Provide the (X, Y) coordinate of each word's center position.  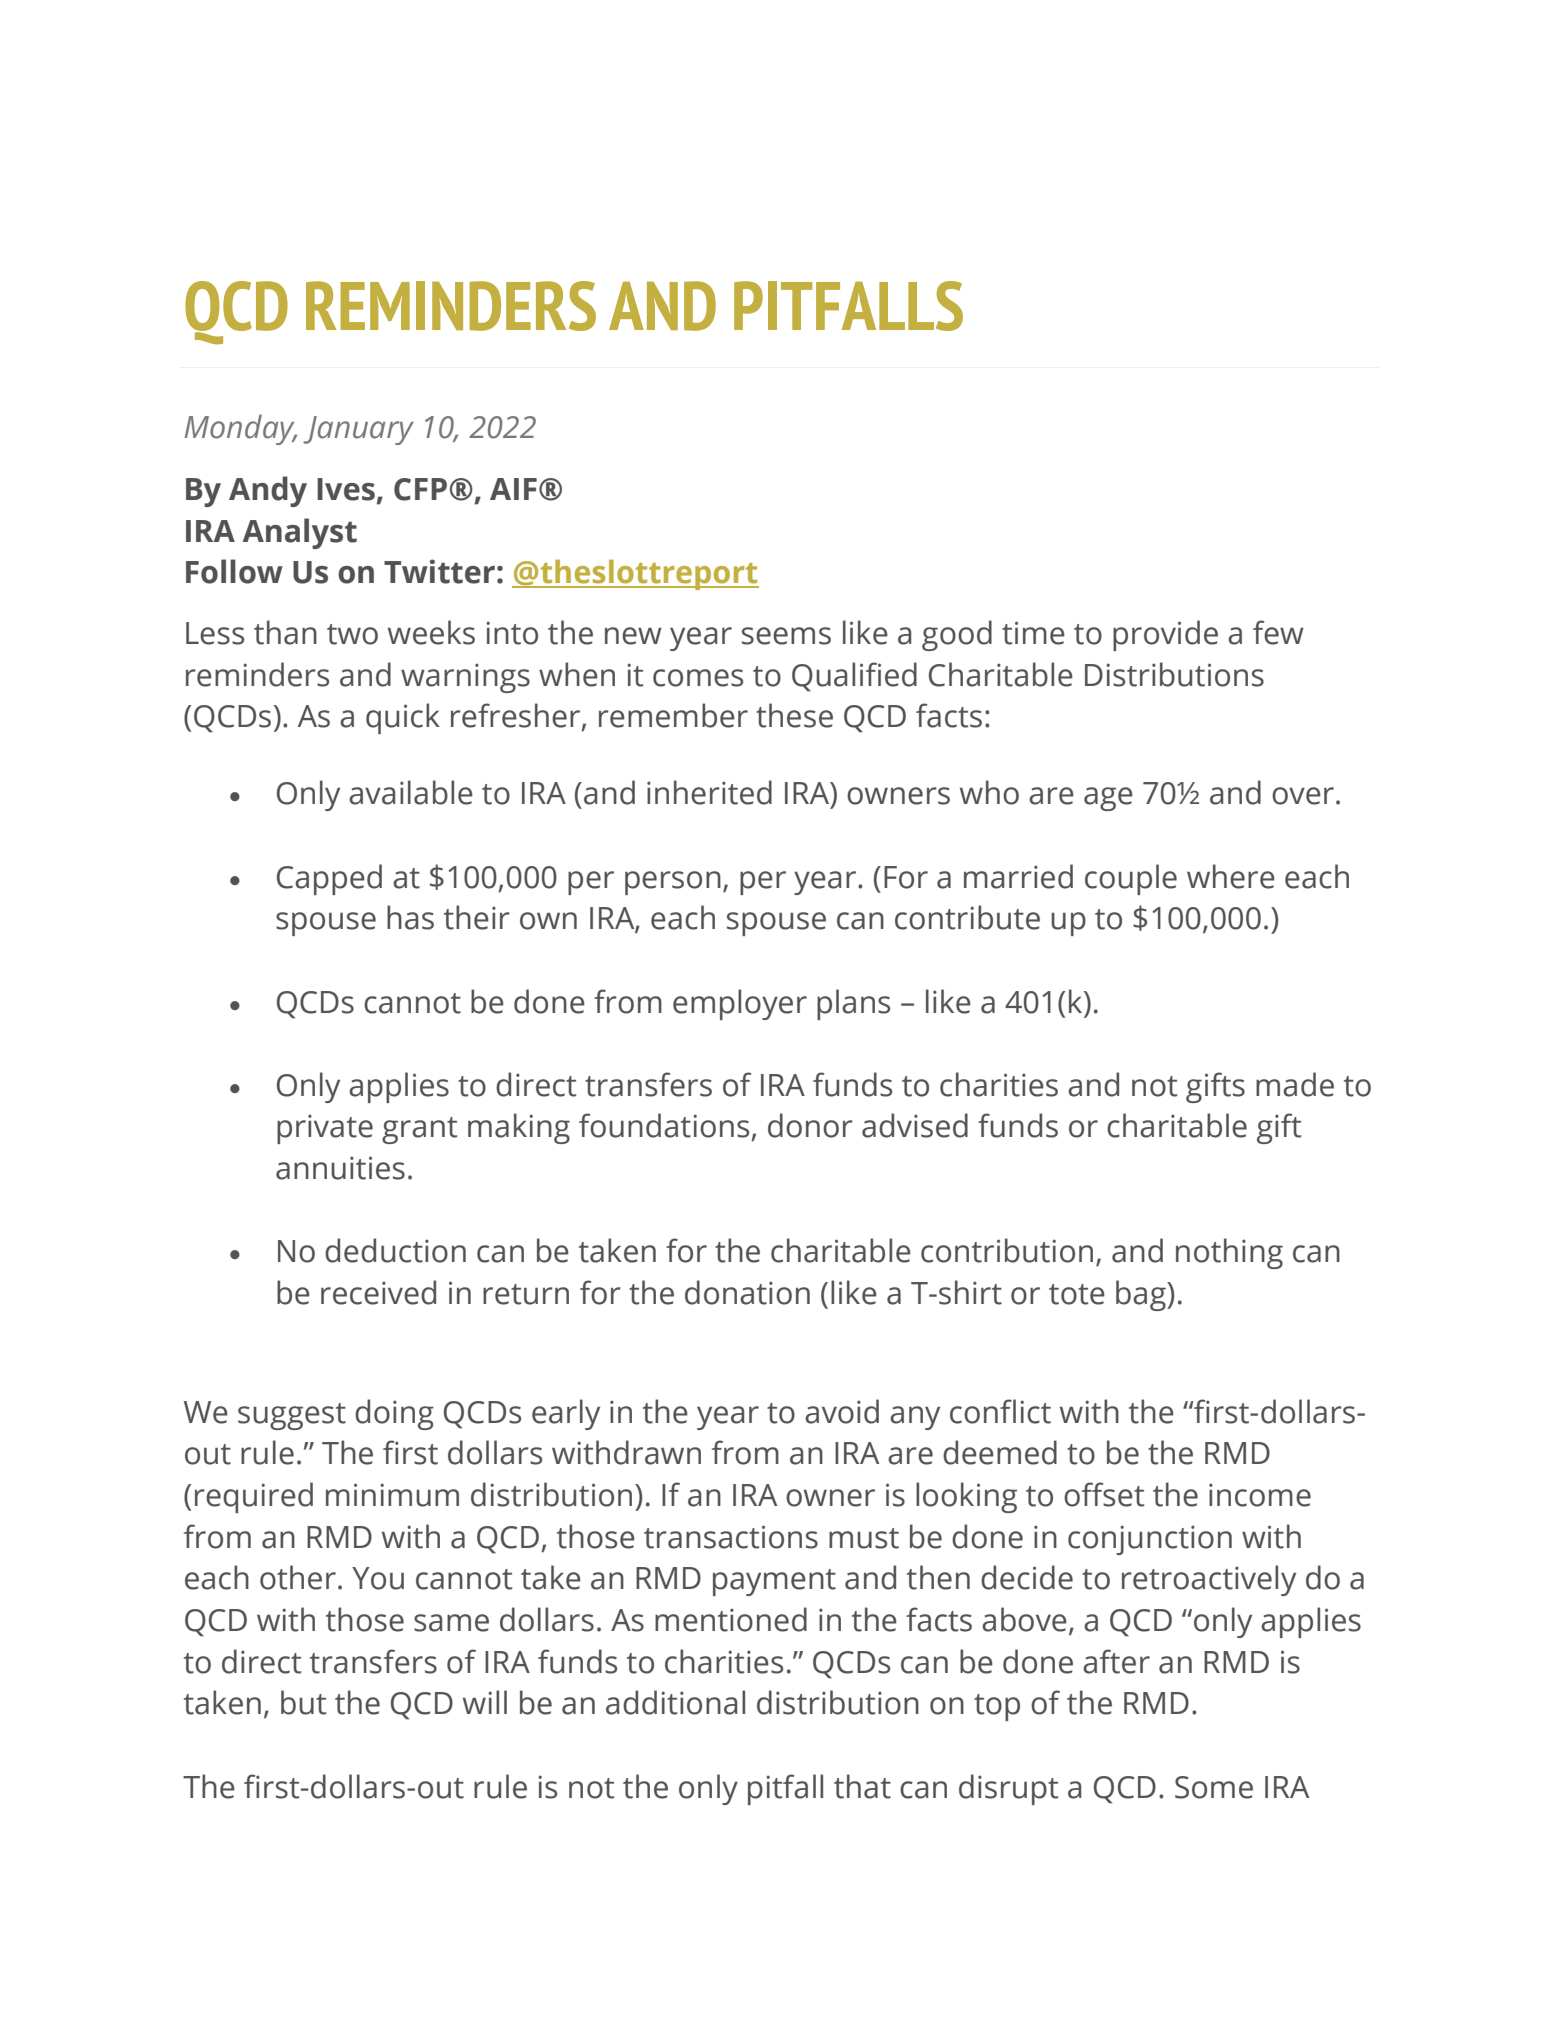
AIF (513, 489)
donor (810, 1125)
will (485, 1702)
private (325, 1129)
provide (1165, 635)
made (1295, 1084)
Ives (346, 489)
